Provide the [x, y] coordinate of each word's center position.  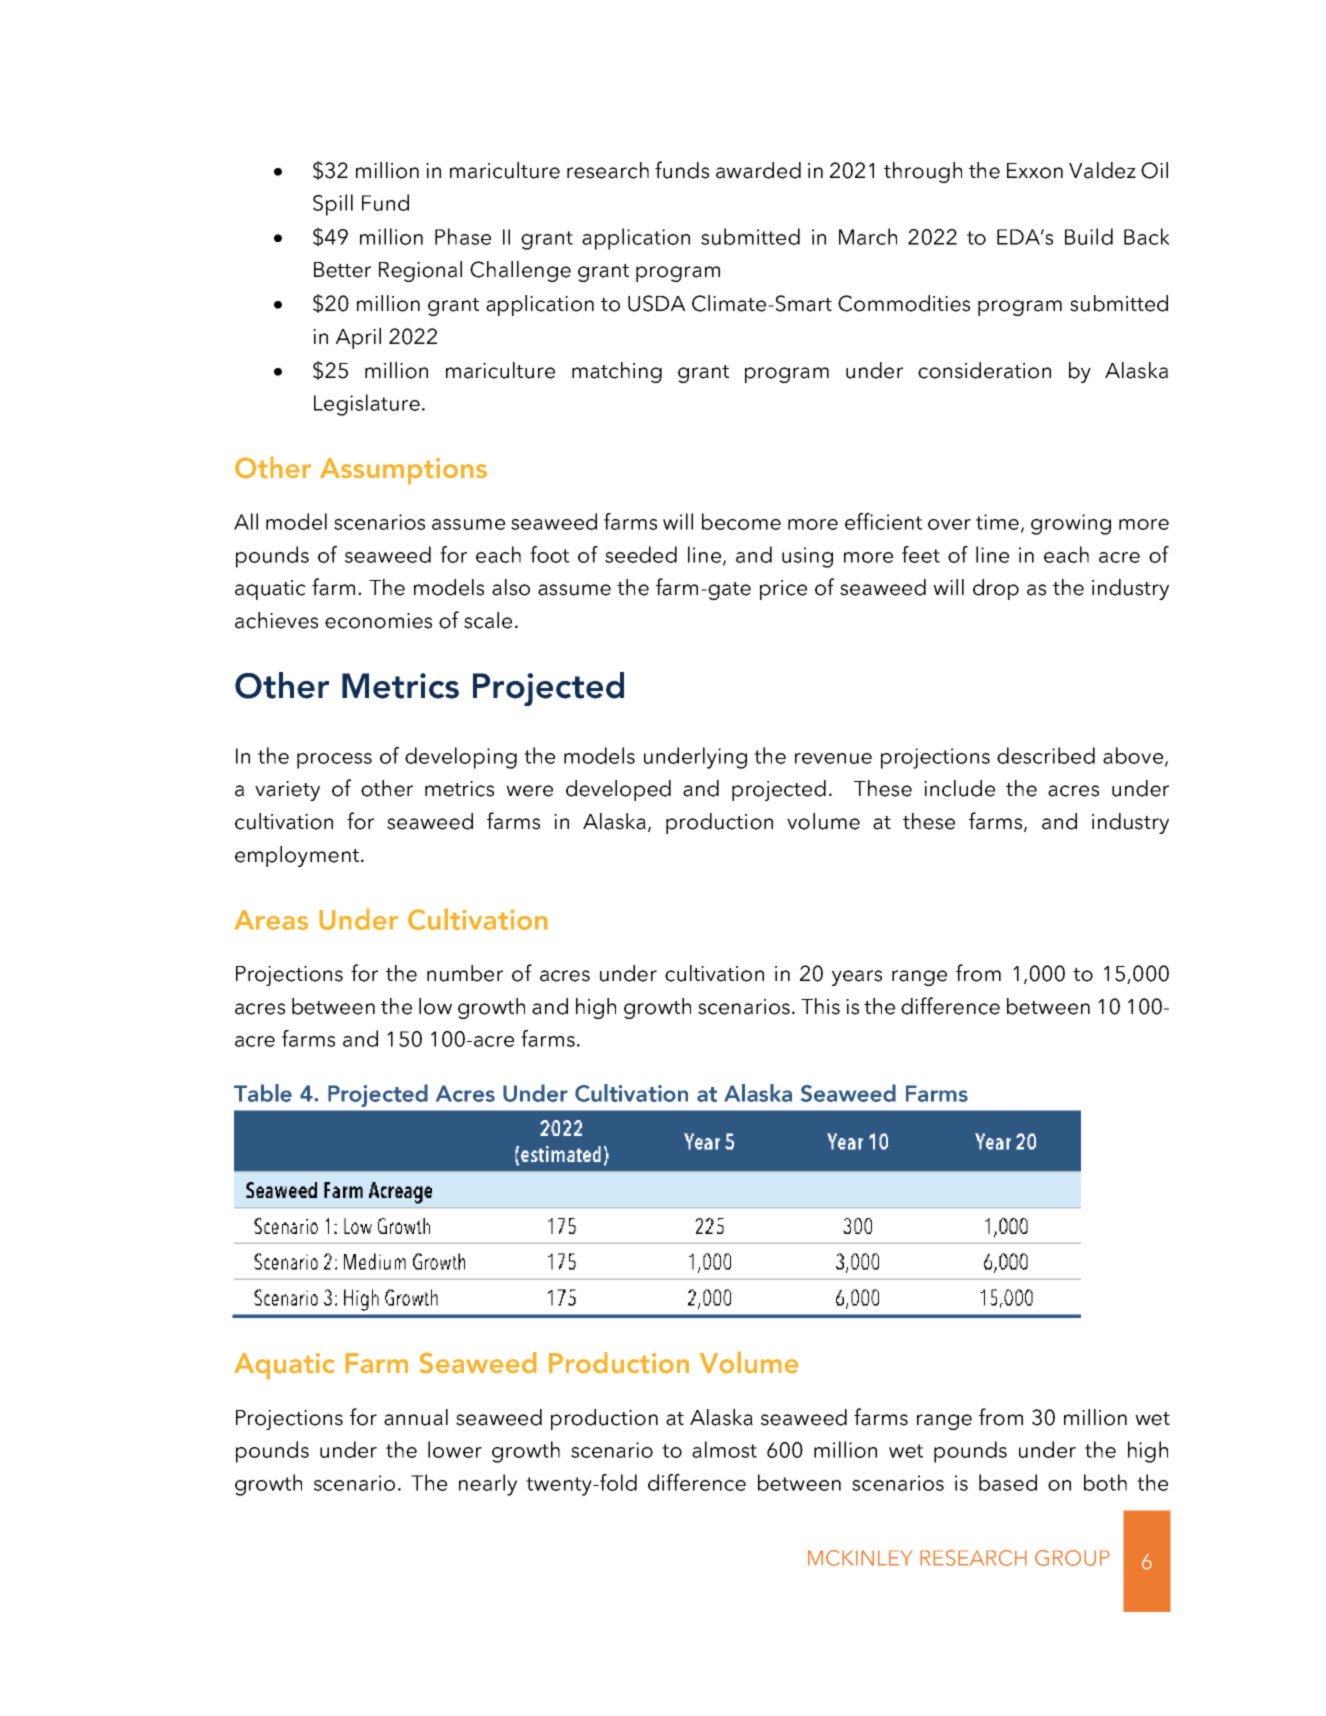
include [959, 788]
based [1008, 1482]
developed [618, 790]
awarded [758, 170]
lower [455, 1449]
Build [1089, 236]
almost [724, 1449]
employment [297, 856]
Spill [333, 205]
